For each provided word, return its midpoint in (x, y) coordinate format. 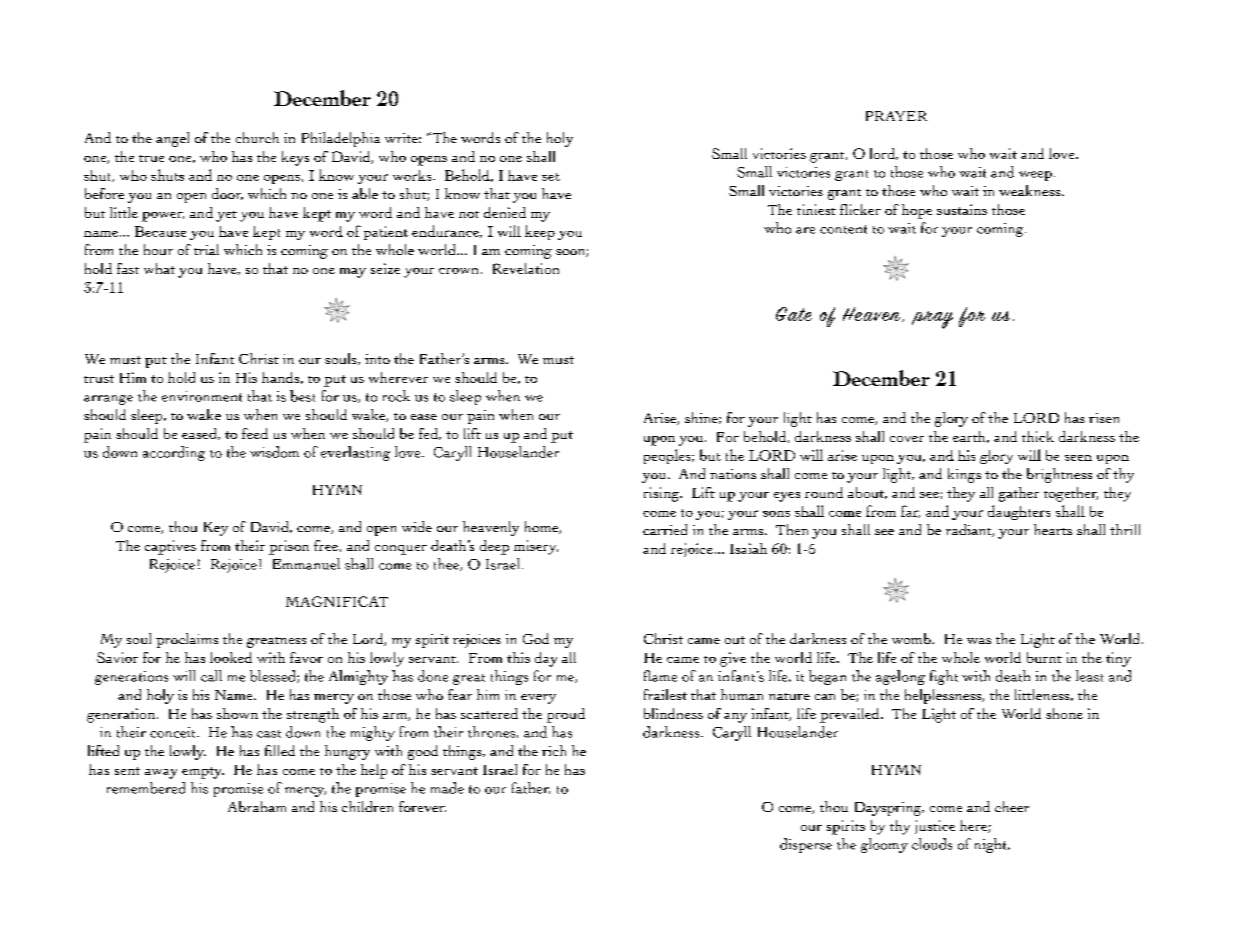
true (151, 158)
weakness (1031, 190)
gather (1019, 494)
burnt (1044, 657)
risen (1104, 418)
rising (662, 494)
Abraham (257, 806)
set (551, 177)
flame (660, 676)
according (174, 453)
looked (231, 657)
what (159, 268)
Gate (794, 314)
